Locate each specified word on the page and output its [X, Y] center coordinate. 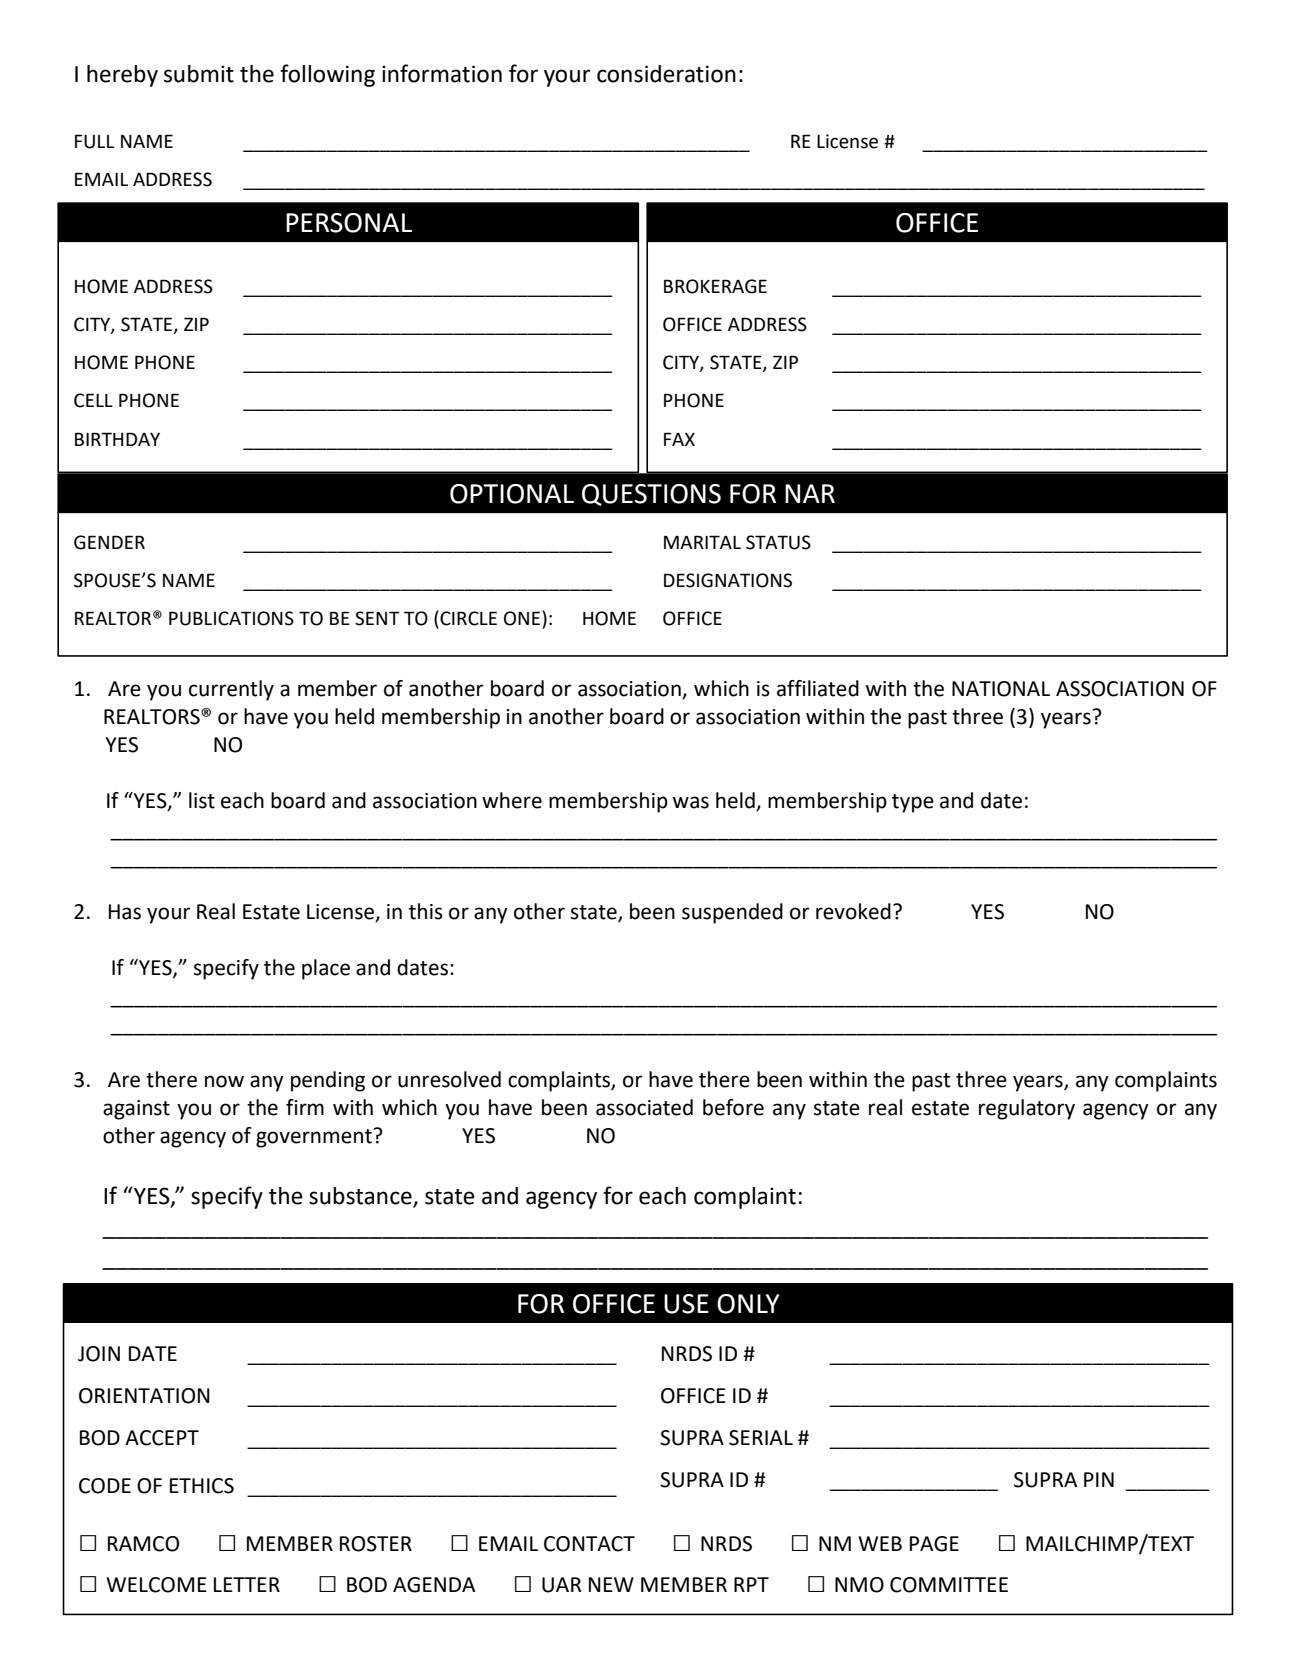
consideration [666, 74]
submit [199, 74]
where [512, 800]
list [202, 800]
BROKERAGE [715, 286]
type [913, 803]
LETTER [247, 1584]
